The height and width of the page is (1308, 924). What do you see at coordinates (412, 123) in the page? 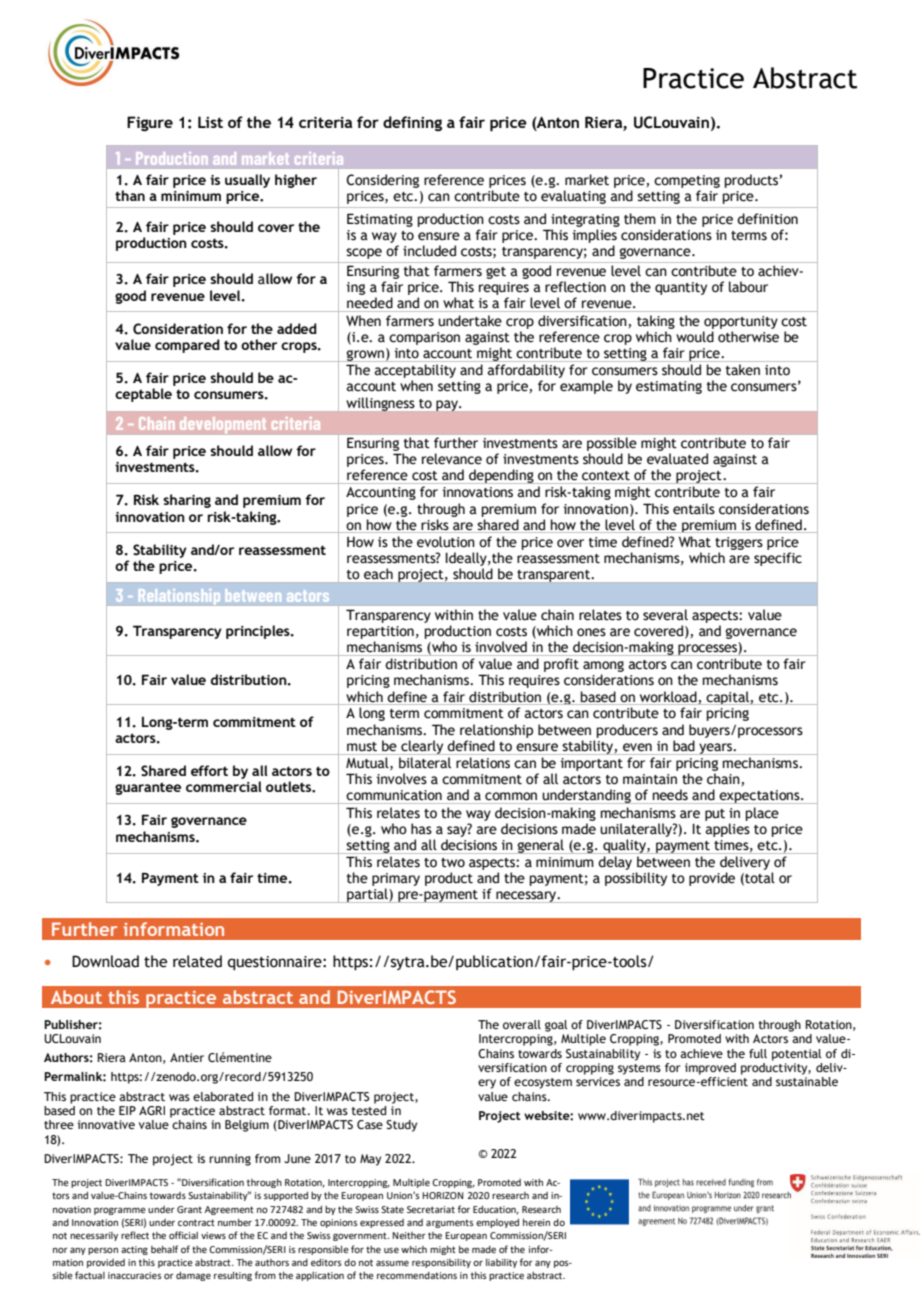
I see `defining` at bounding box center [412, 123].
